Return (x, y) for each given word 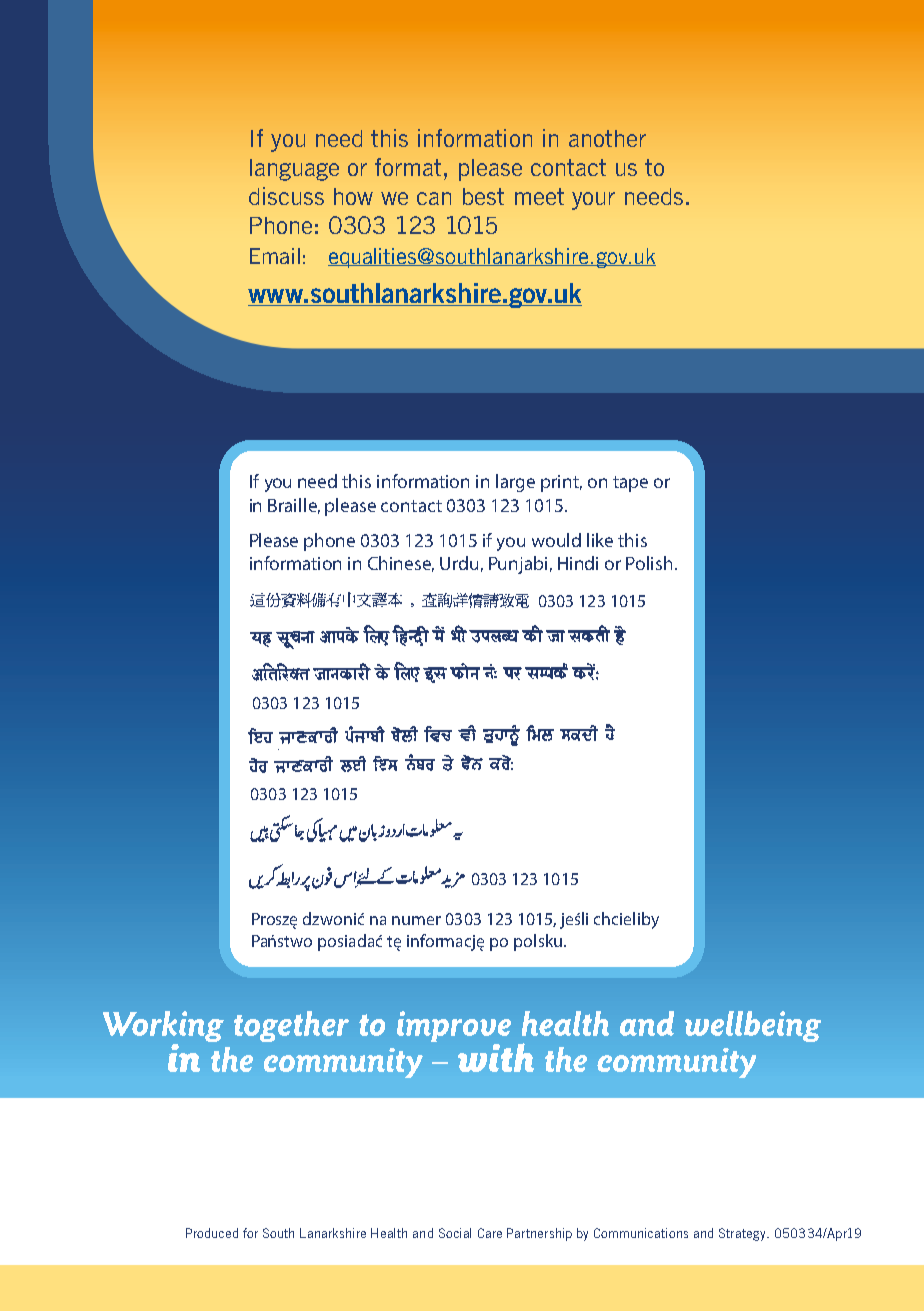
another (607, 138)
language (294, 170)
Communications (641, 1233)
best (483, 196)
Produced (212, 1233)
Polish (649, 563)
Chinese (401, 564)
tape (630, 484)
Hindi (578, 563)
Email (275, 256)
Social (455, 1233)
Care (490, 1233)
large (515, 483)
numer (416, 920)
